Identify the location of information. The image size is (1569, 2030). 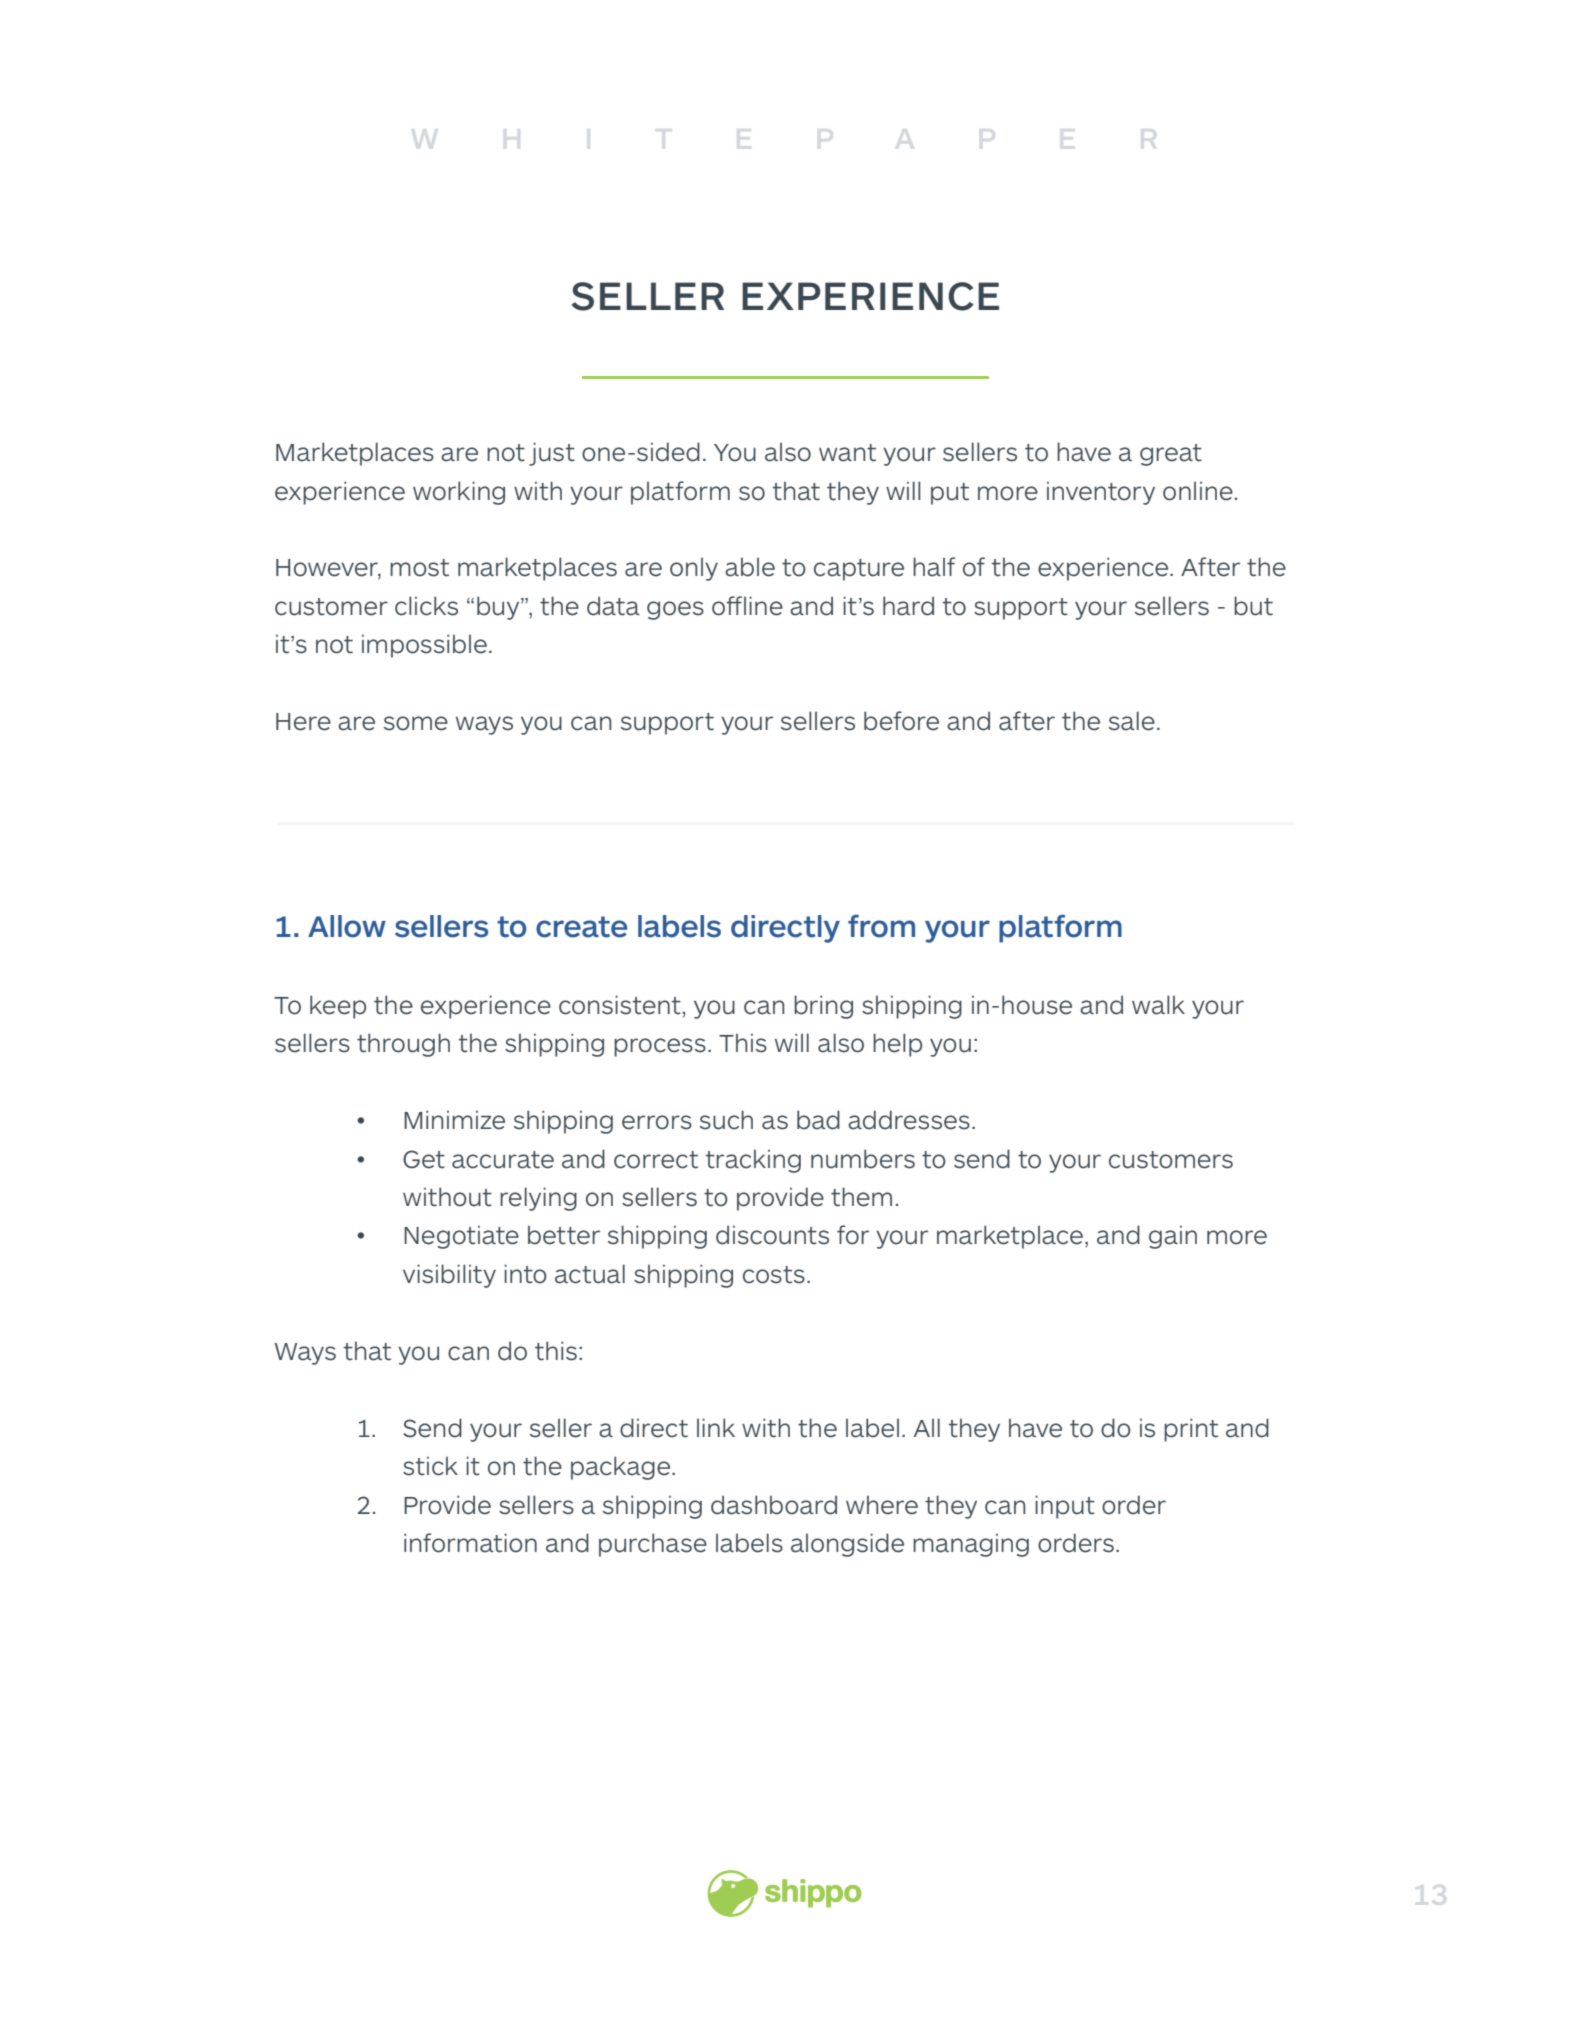
(470, 1543).
